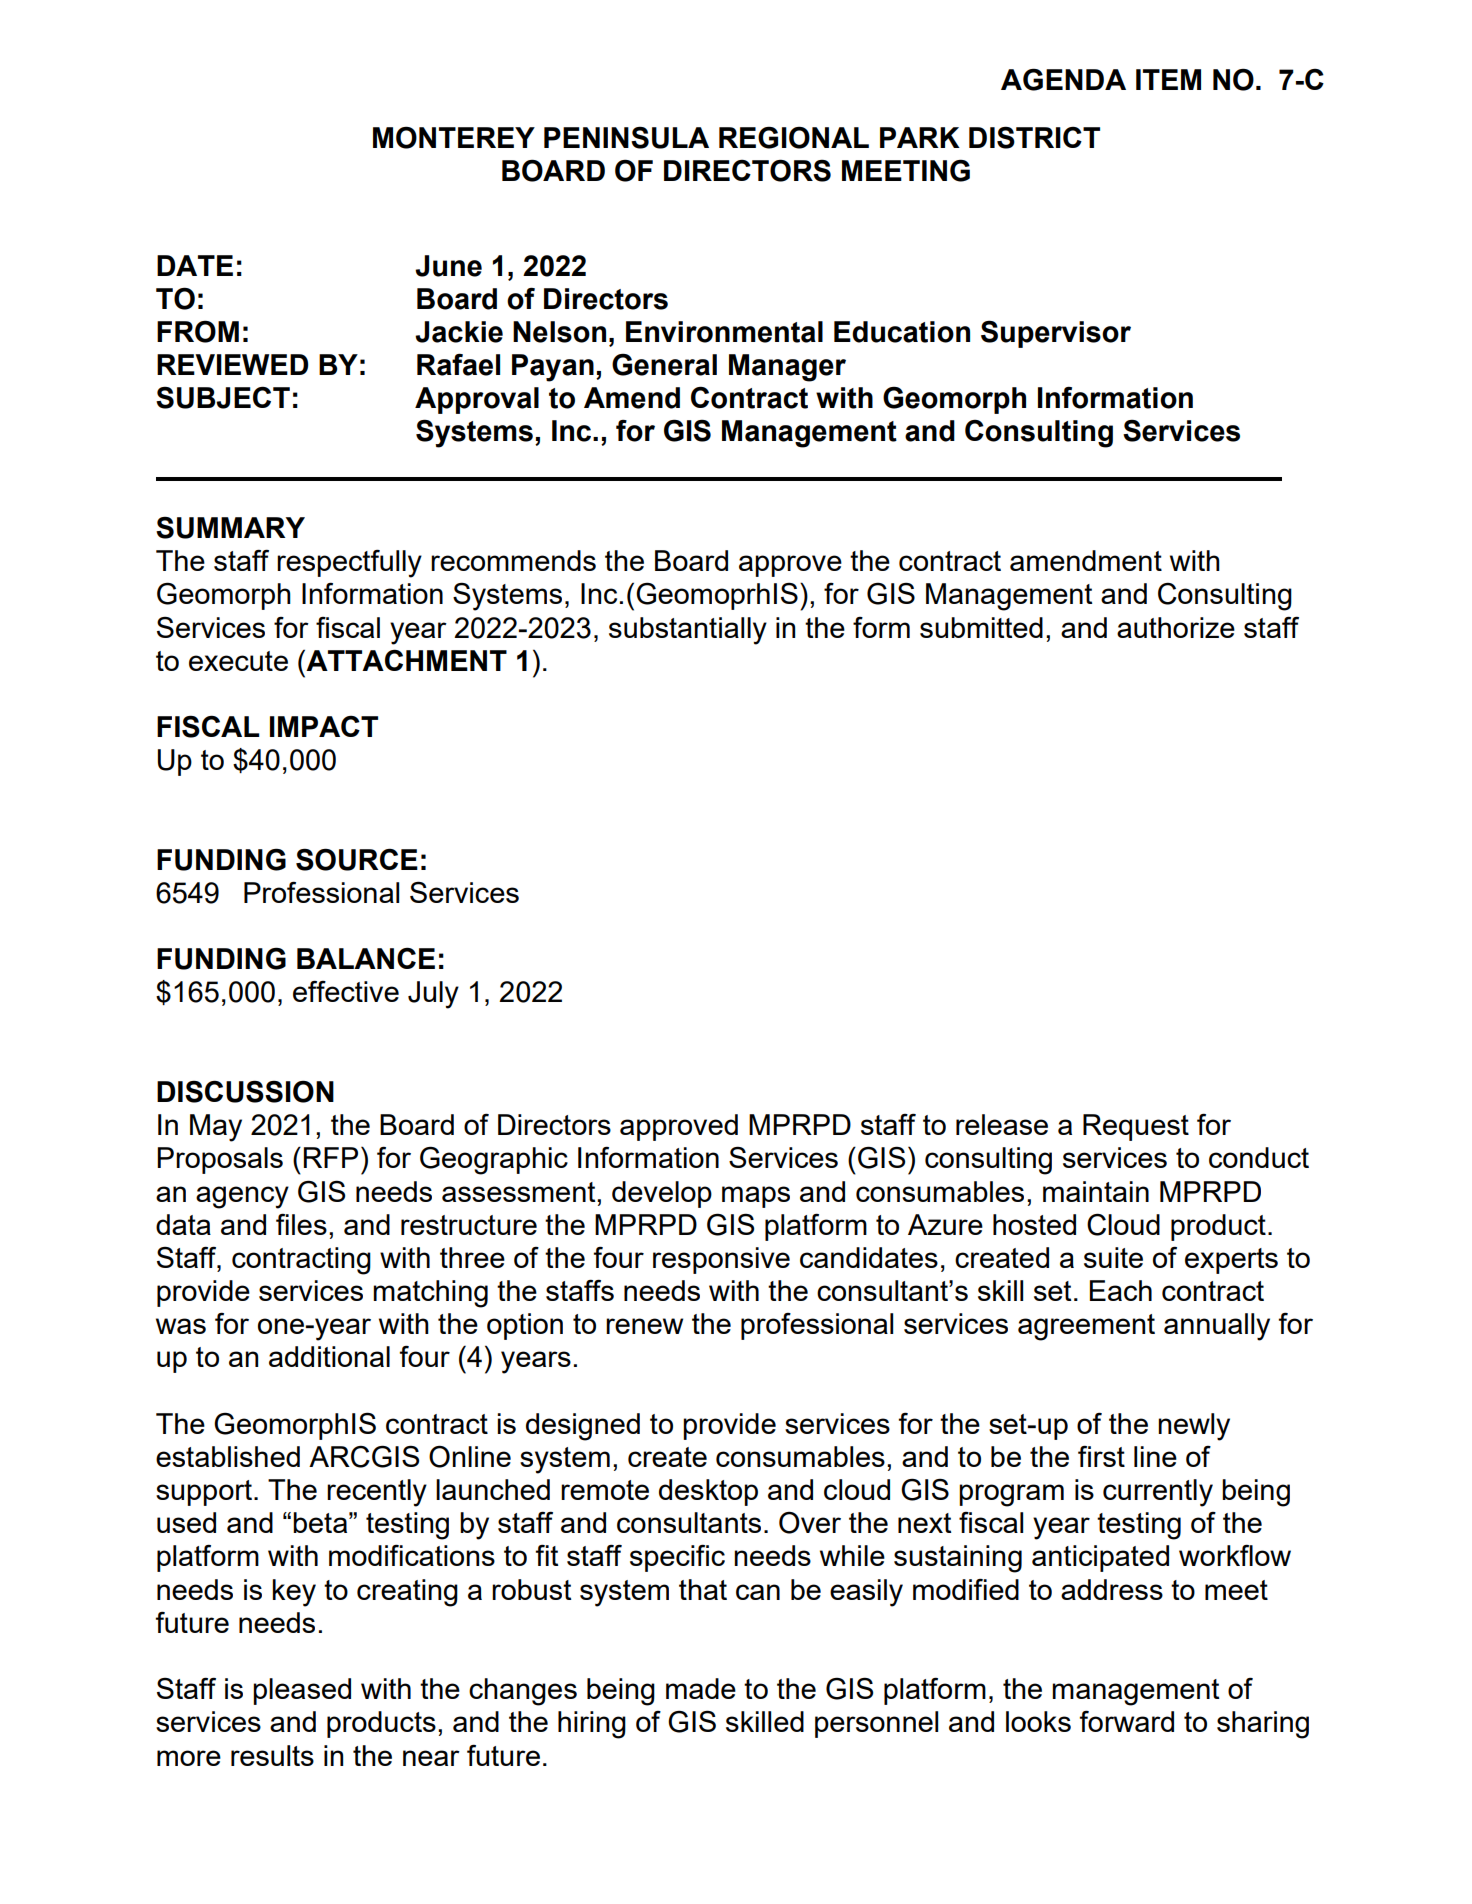 Image resolution: width=1472 pixels, height=1904 pixels. What do you see at coordinates (1121, 1290) in the document?
I see `Each` at bounding box center [1121, 1290].
